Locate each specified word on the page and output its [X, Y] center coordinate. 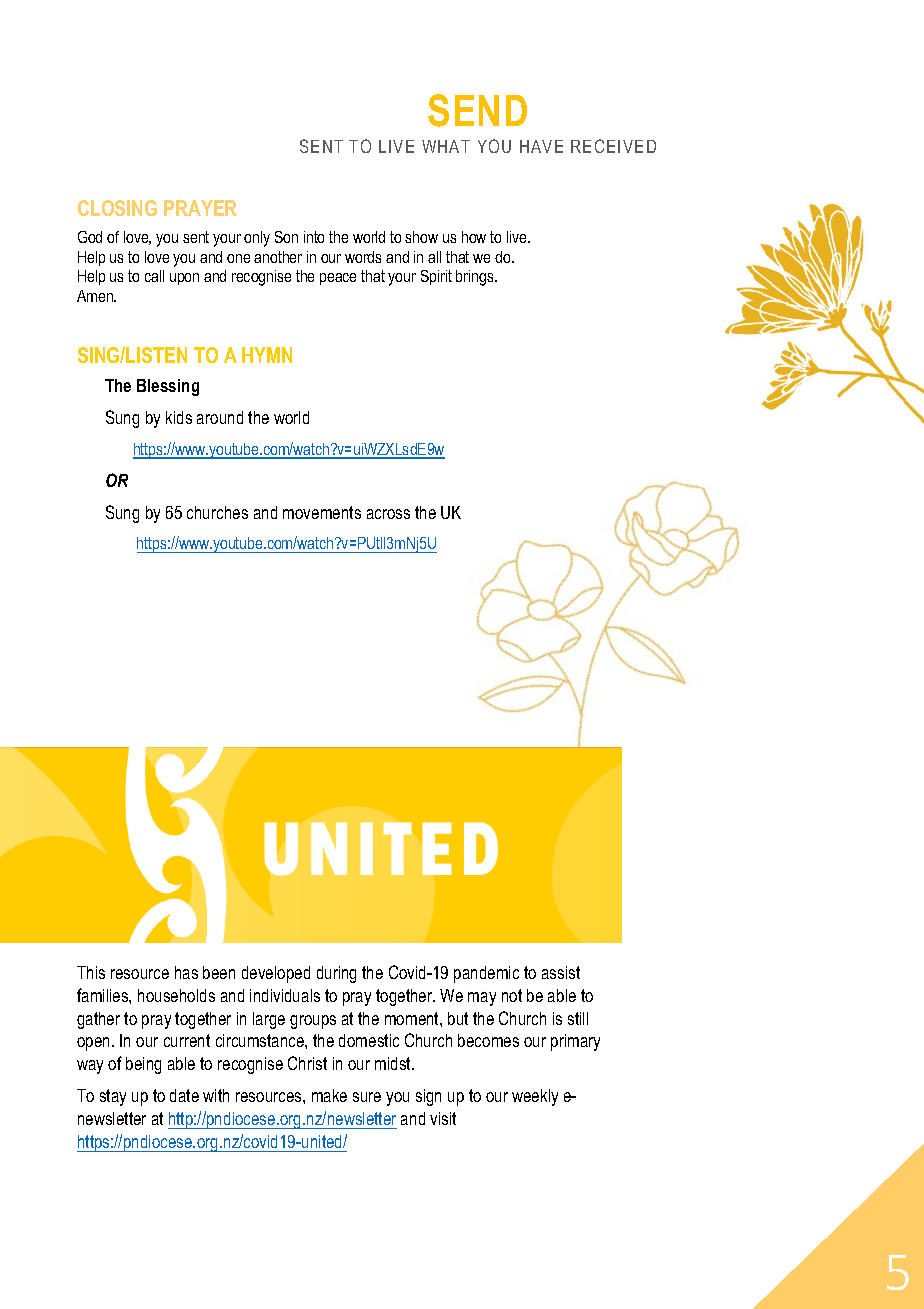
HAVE [541, 146]
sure [367, 1097]
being [143, 1065]
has [186, 972]
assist [561, 972]
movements [322, 512]
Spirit [436, 277]
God [90, 237]
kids [179, 417]
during [336, 974]
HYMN [267, 355]
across [388, 514]
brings [476, 278]
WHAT [446, 146]
